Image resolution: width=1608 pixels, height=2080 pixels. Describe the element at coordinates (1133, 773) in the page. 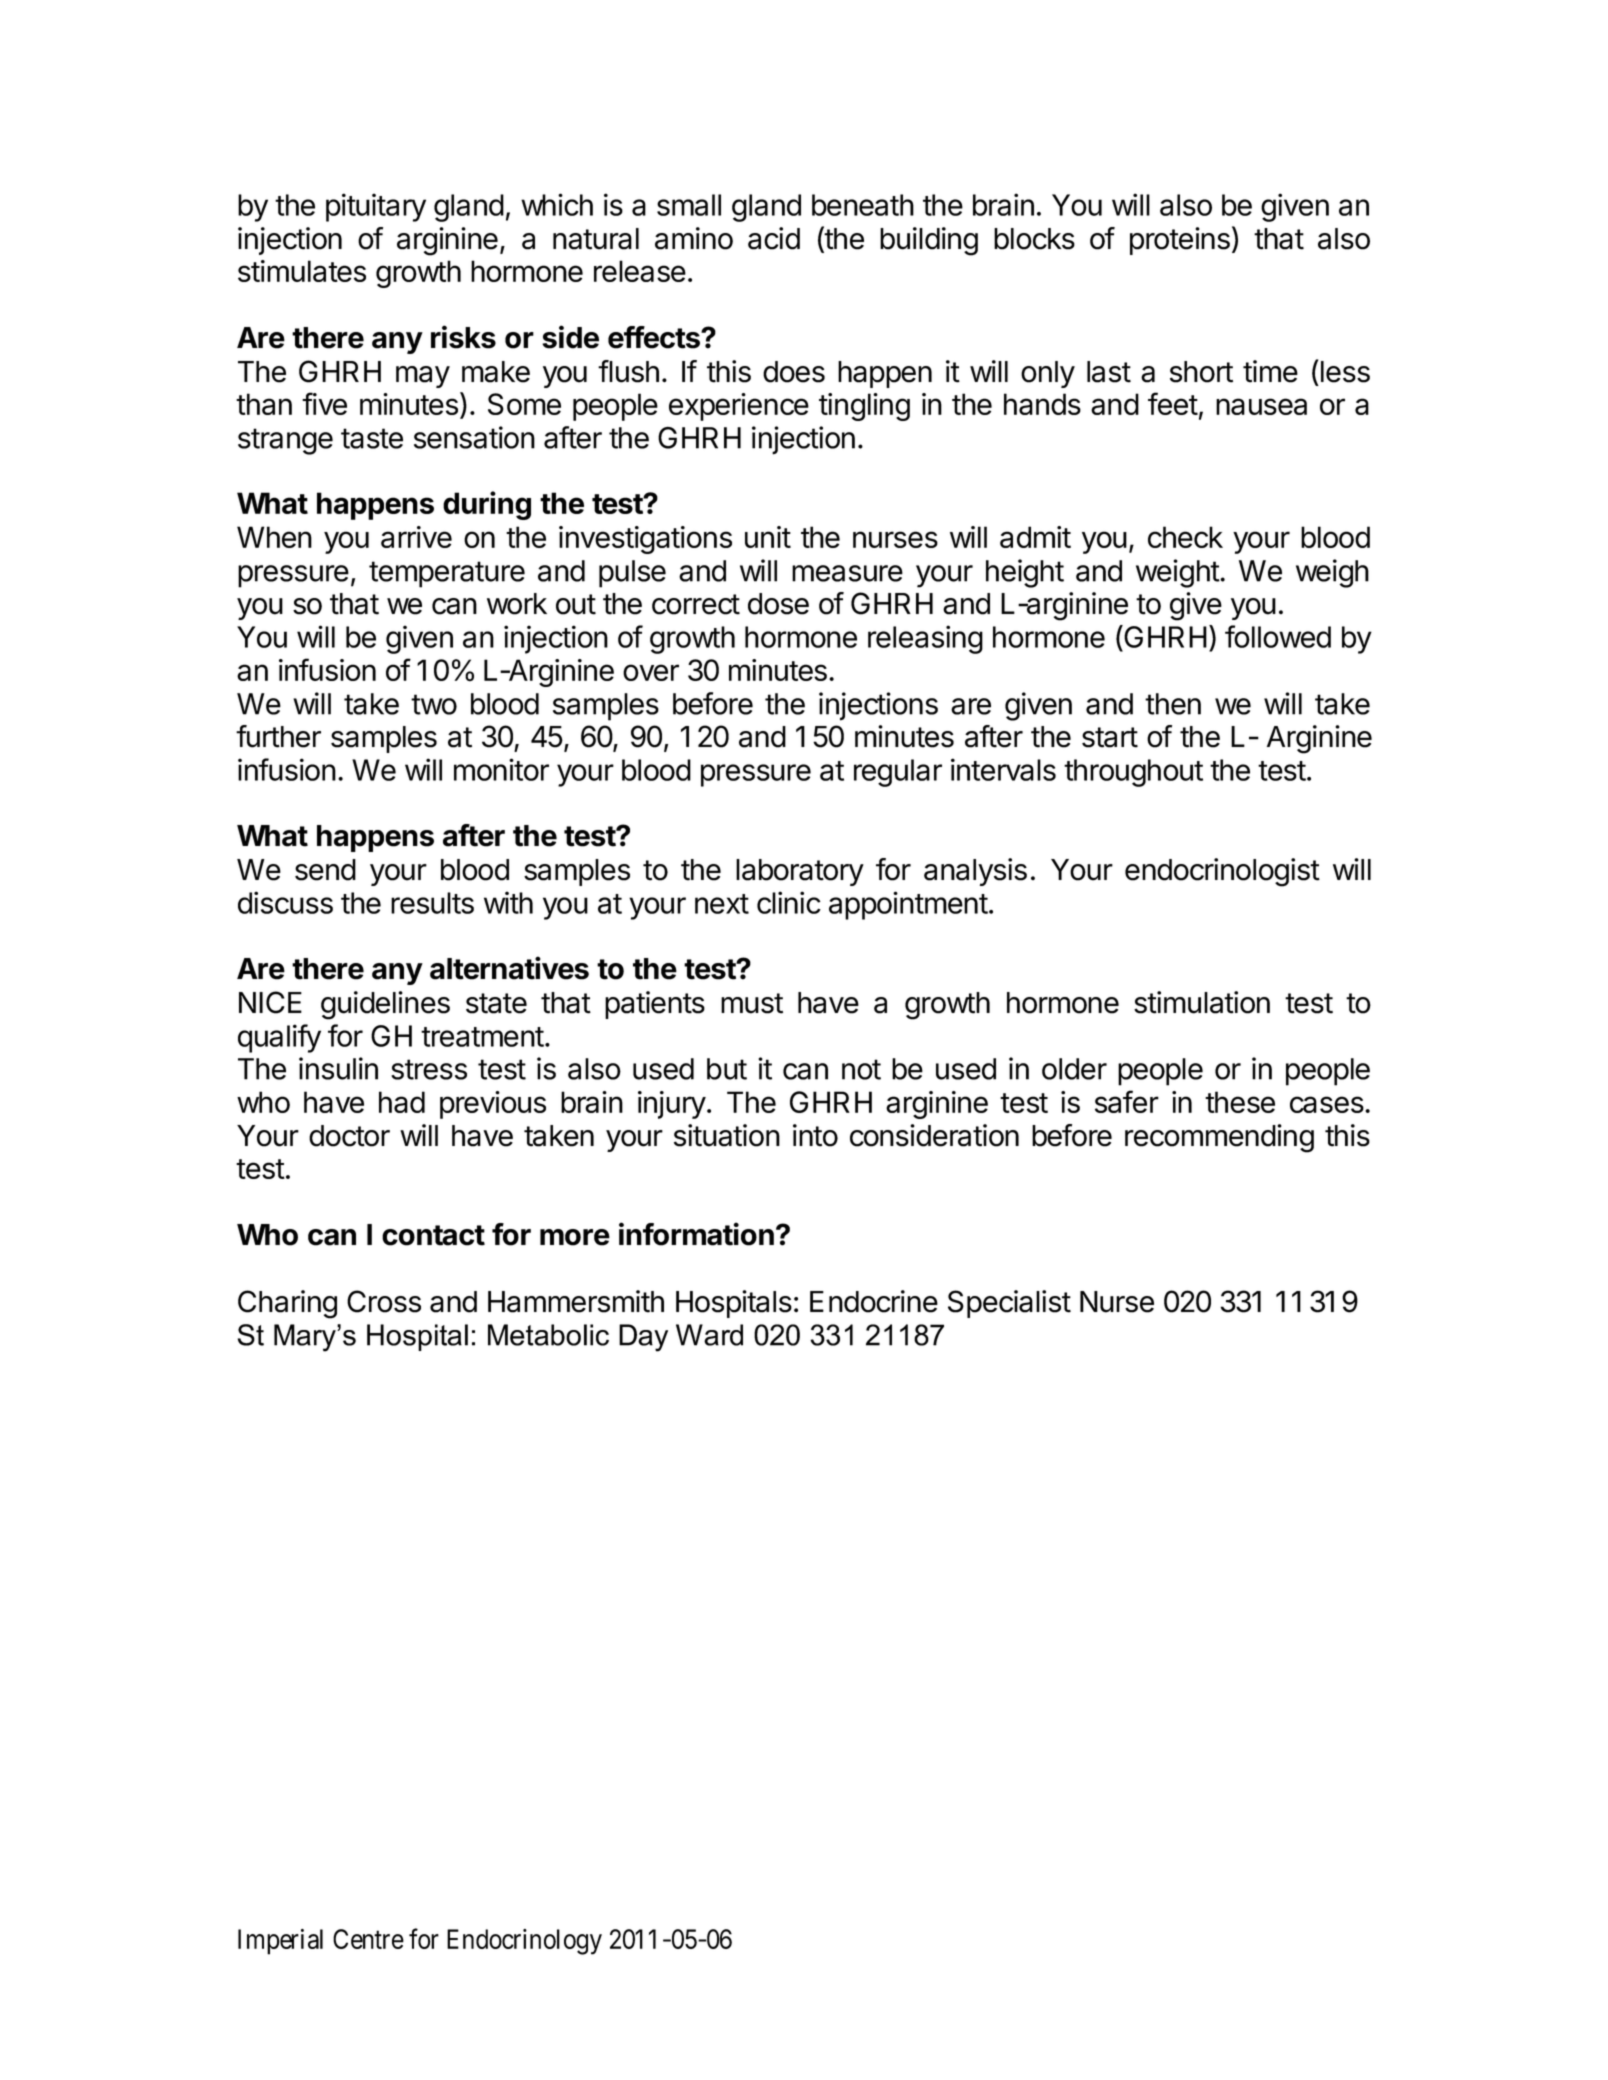

I see `throughout` at that location.
